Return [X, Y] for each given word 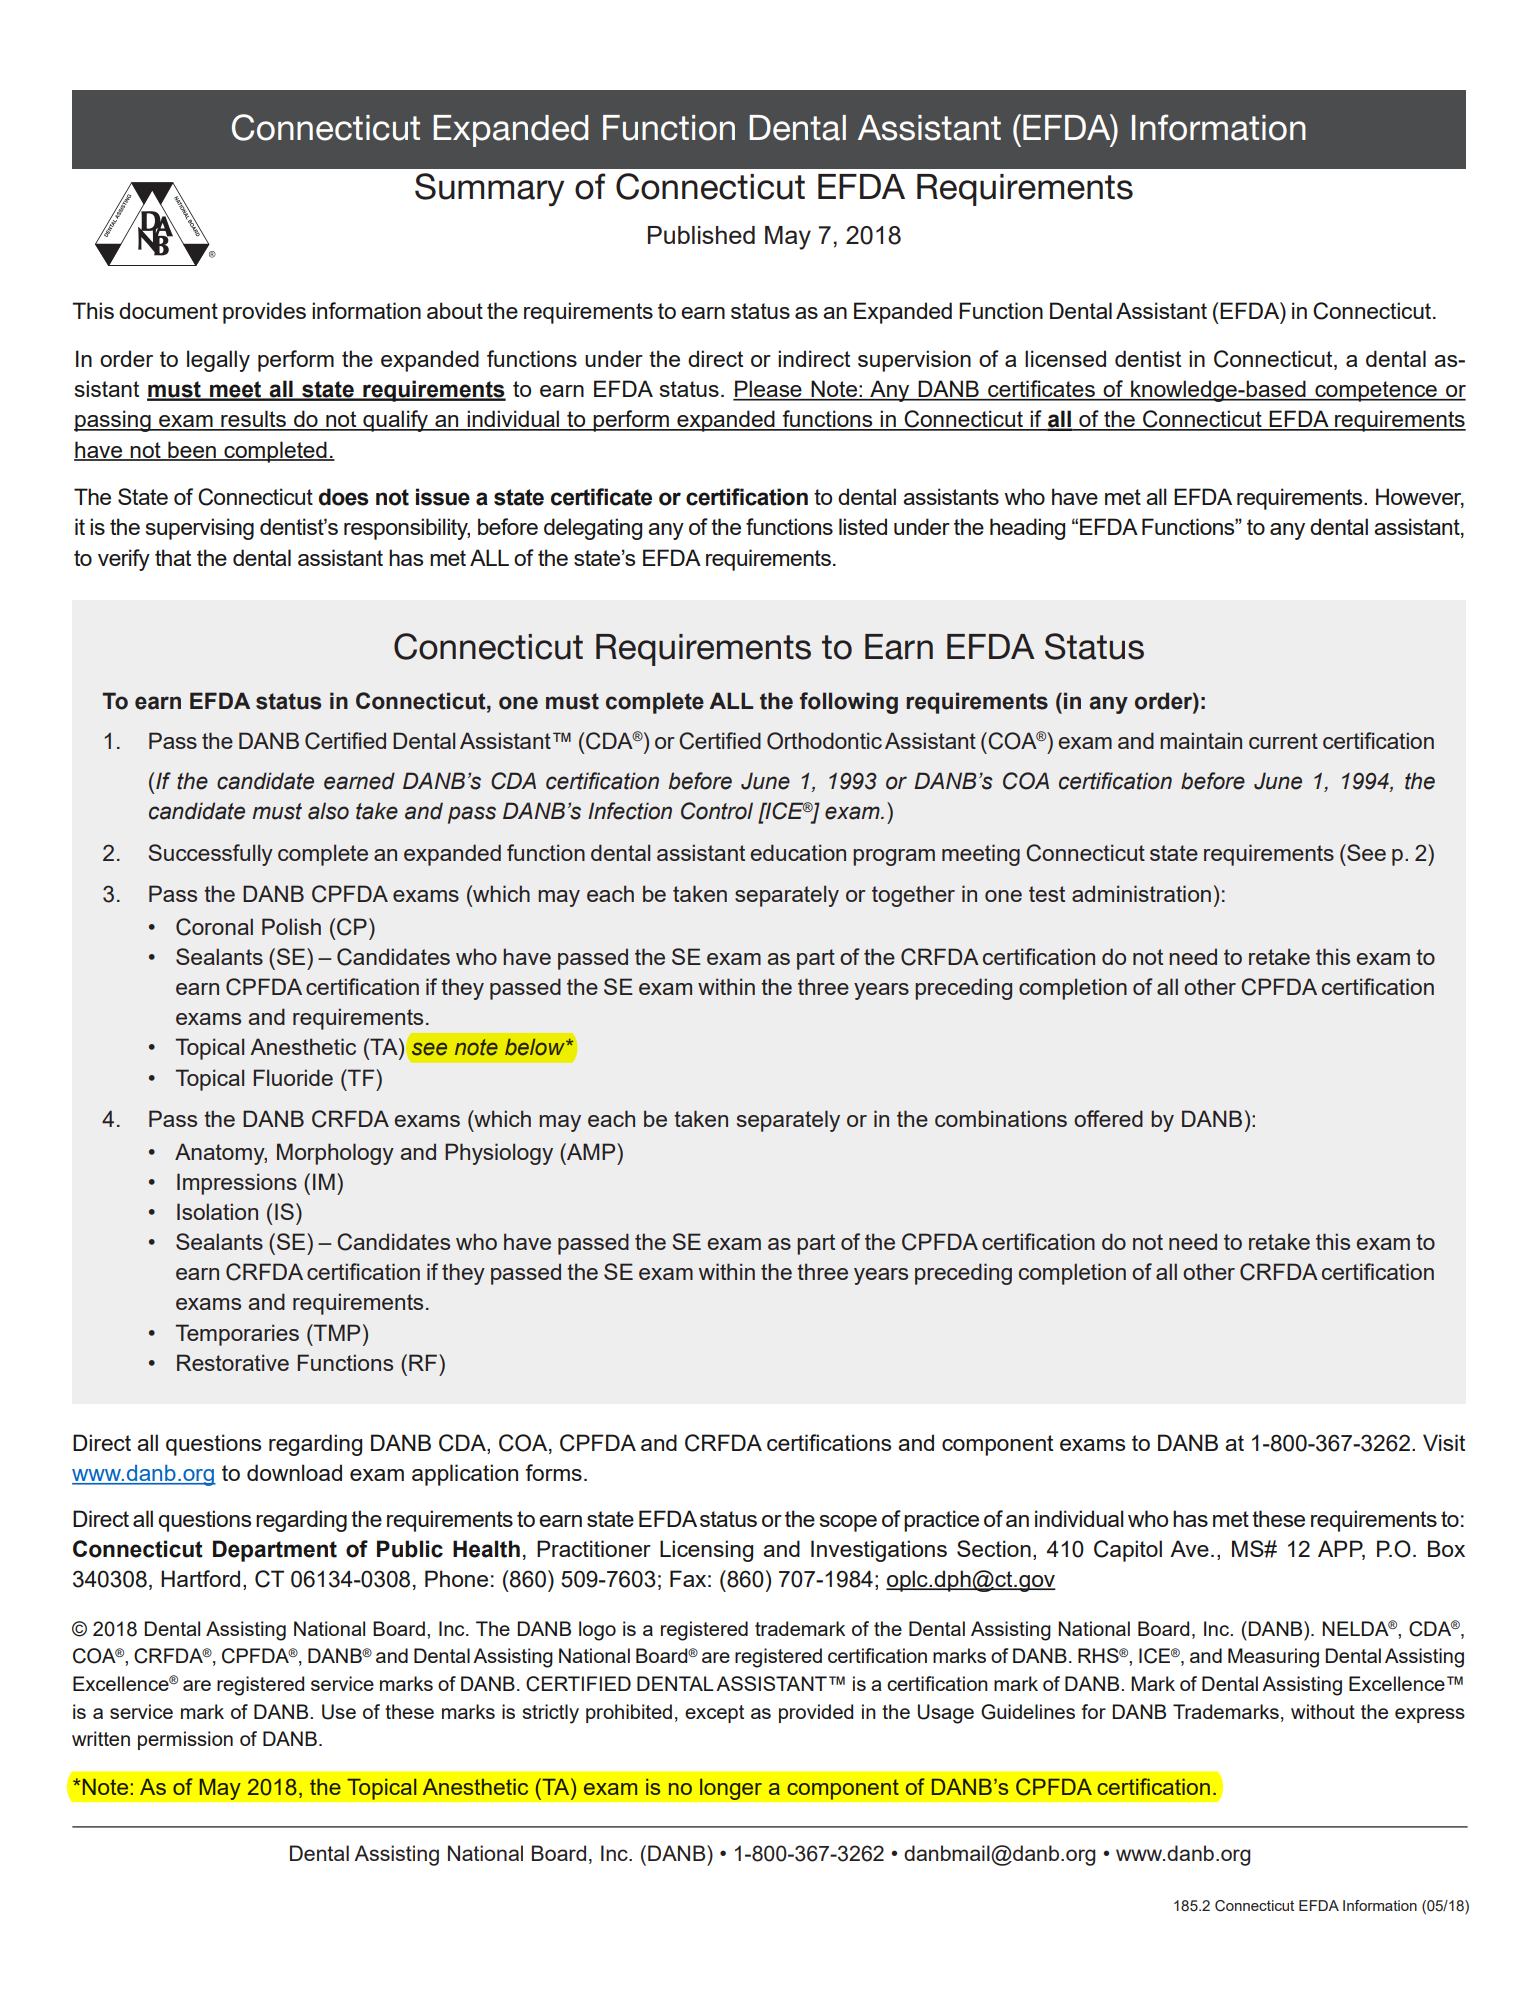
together [913, 896]
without [1323, 1711]
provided [816, 1713]
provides [264, 313]
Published [701, 235]
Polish [291, 926]
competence [1376, 391]
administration [1141, 893]
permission [185, 1740]
